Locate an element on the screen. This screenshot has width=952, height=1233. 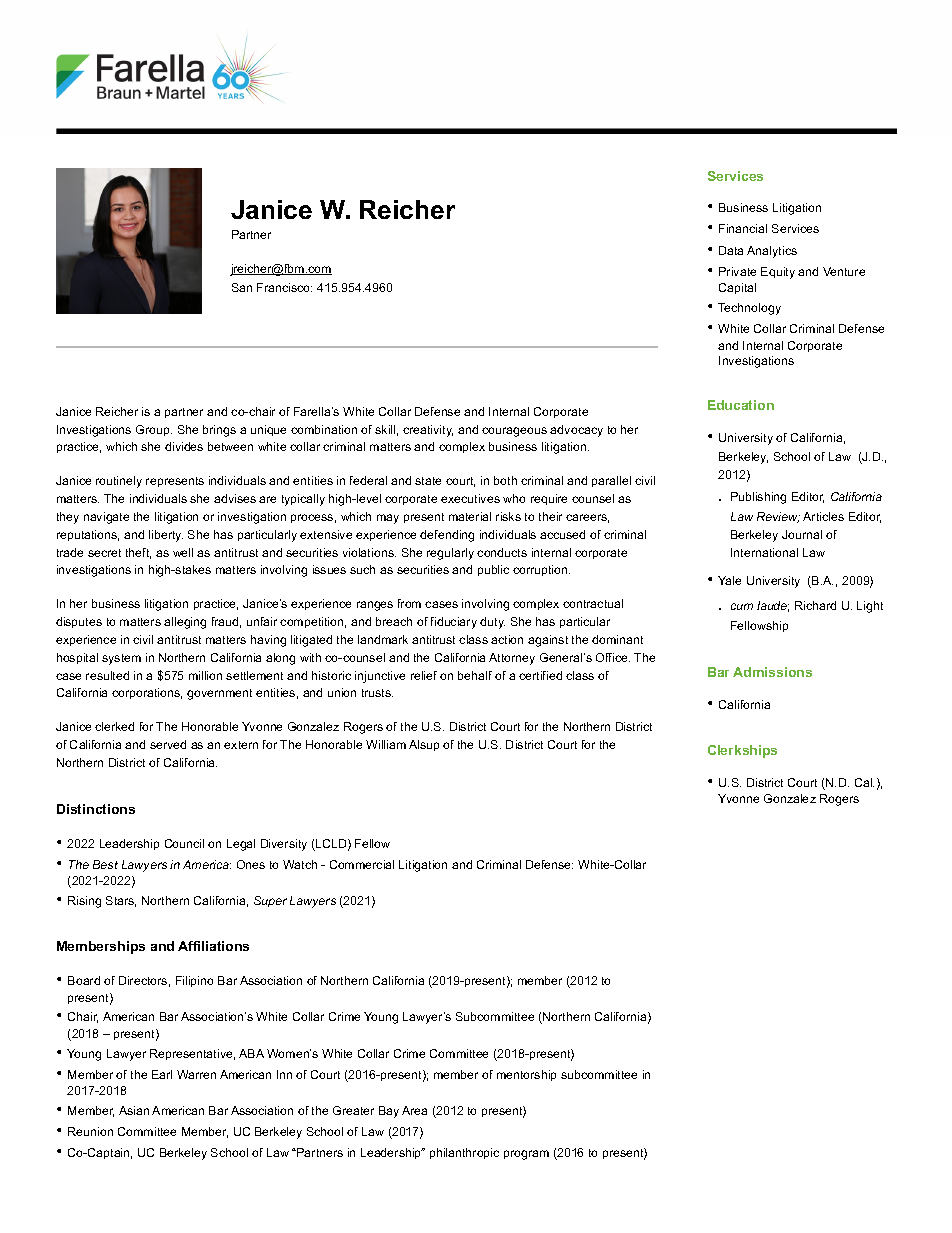
Analytics is located at coordinates (772, 252).
